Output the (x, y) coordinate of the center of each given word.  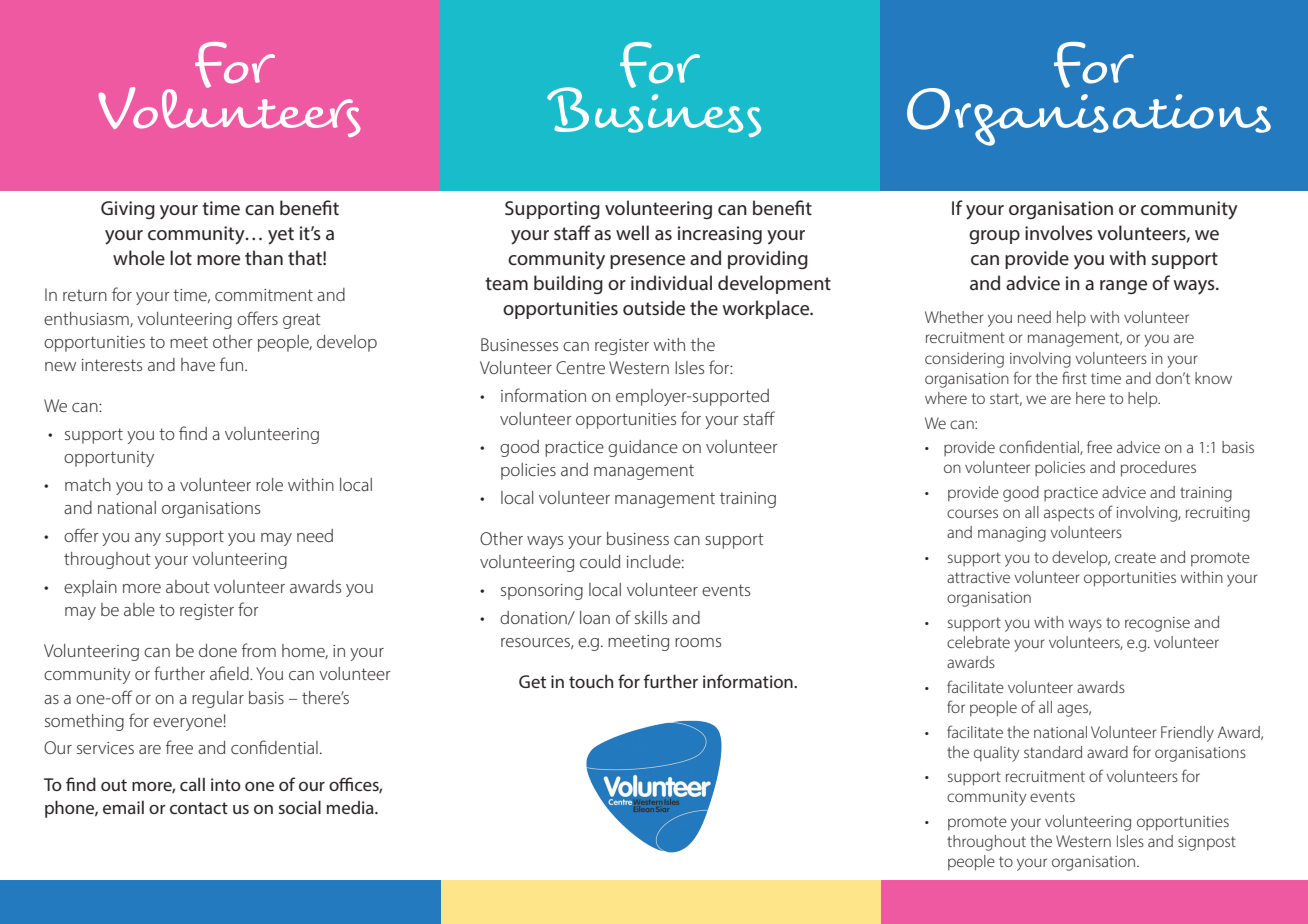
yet (281, 236)
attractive (978, 577)
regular (218, 699)
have (198, 364)
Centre (580, 367)
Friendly (1187, 734)
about (188, 586)
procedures (1158, 469)
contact (199, 808)
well (632, 232)
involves (1059, 232)
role (269, 484)
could (600, 561)
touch (591, 681)
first (1074, 377)
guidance (643, 448)
